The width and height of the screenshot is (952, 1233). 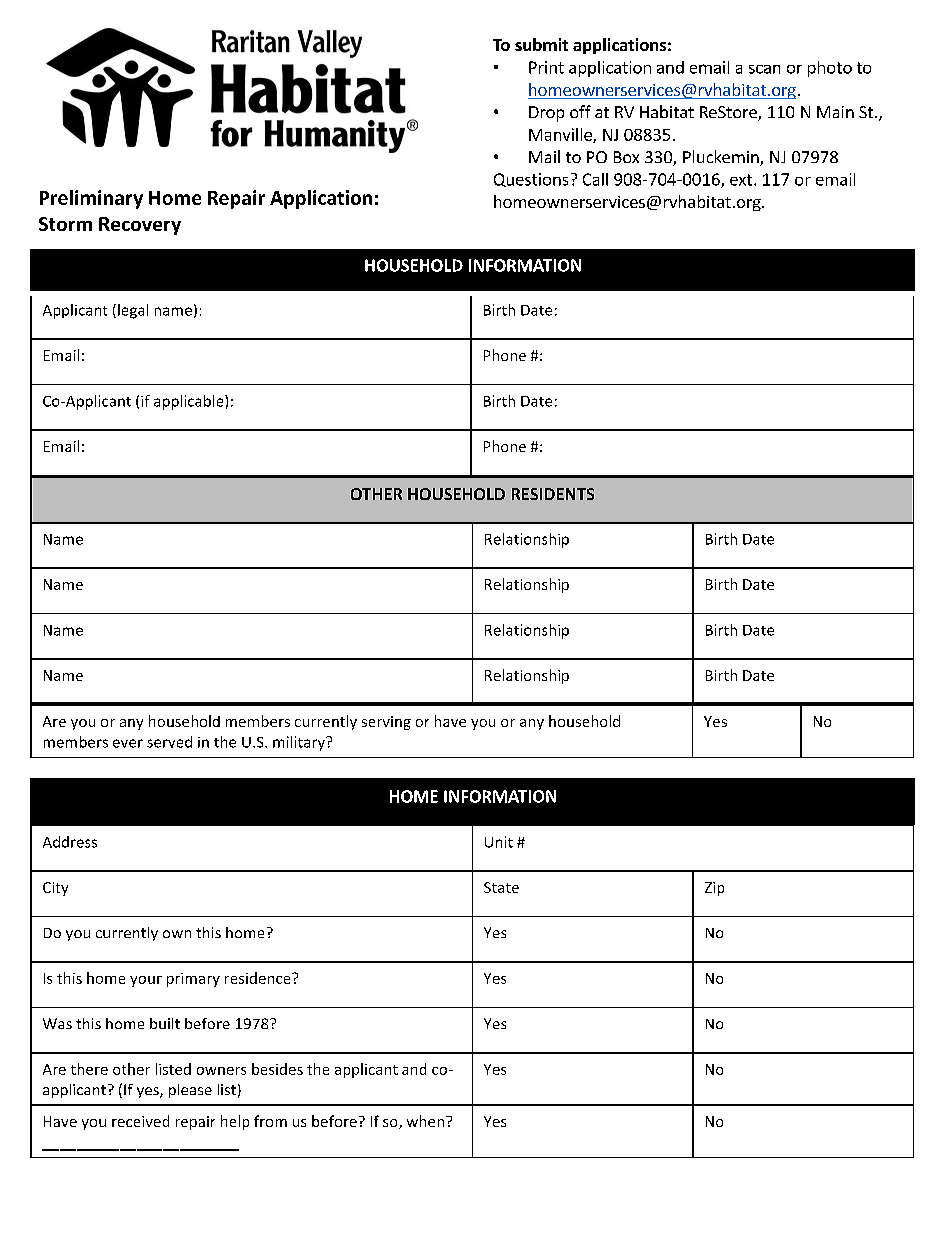 I want to click on RESIDENTS, so click(x=553, y=494).
